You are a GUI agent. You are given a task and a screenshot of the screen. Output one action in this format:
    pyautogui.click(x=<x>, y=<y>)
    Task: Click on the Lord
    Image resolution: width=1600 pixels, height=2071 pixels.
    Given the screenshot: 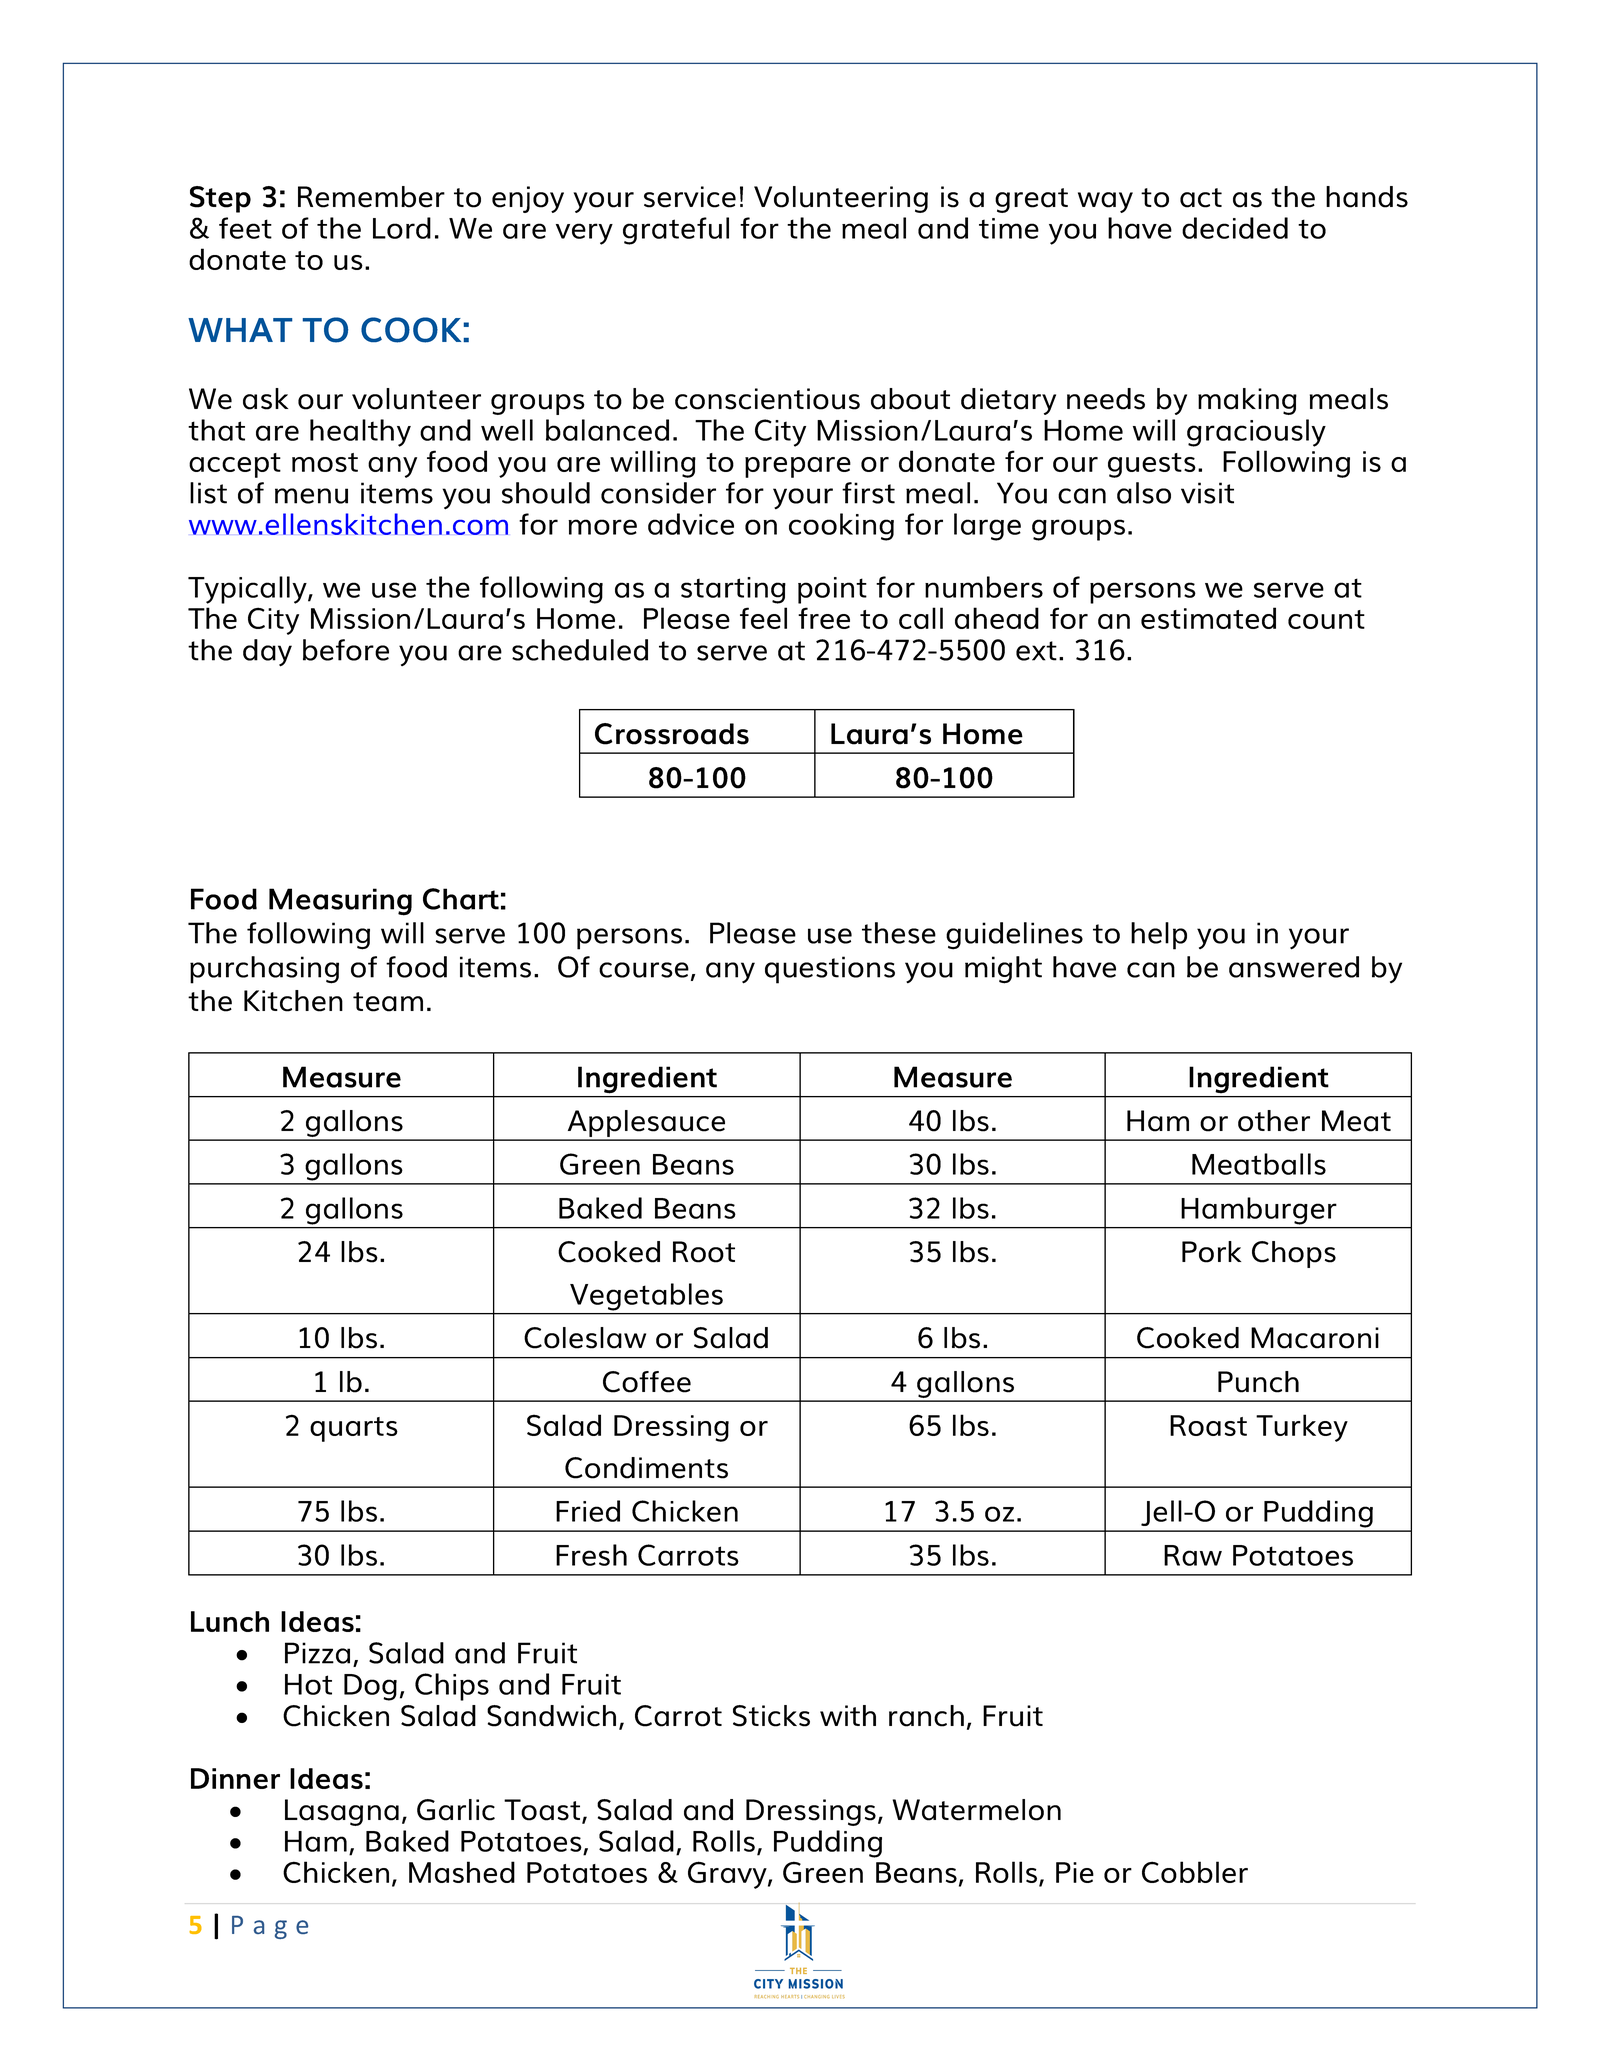 What is the action you would take?
    pyautogui.click(x=402, y=228)
